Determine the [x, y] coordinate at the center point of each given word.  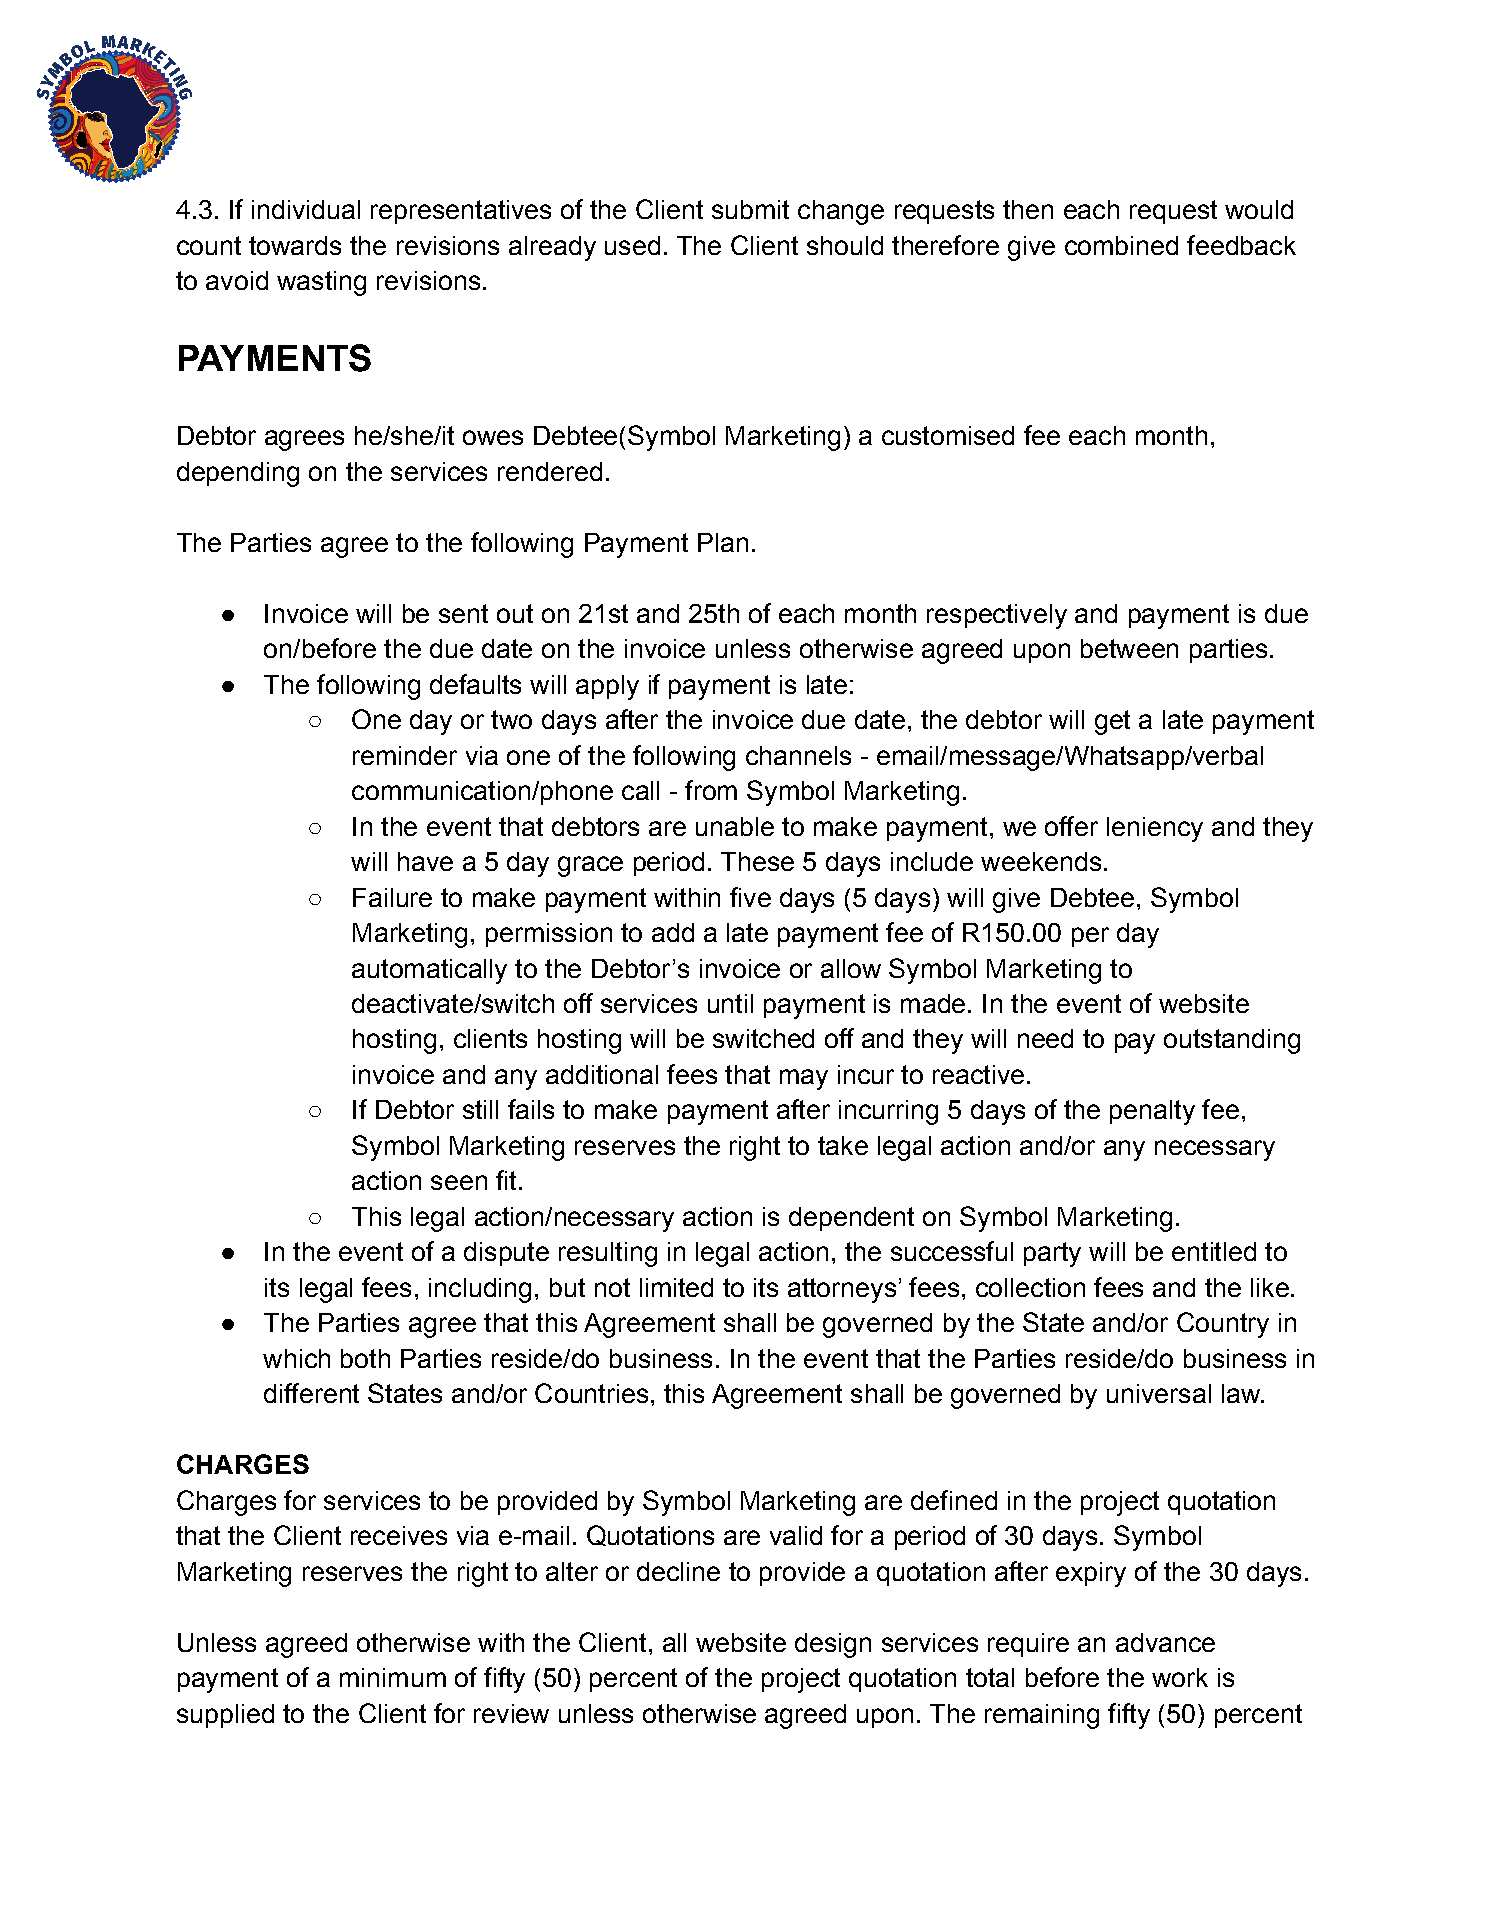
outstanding [1232, 1041]
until [730, 1003]
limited [676, 1287]
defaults [475, 684]
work [1180, 1677]
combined [1121, 245]
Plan [723, 542]
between [1129, 648]
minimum [393, 1677]
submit [750, 209]
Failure [392, 897]
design [833, 1645]
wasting [321, 283]
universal [1159, 1393]
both [365, 1358]
